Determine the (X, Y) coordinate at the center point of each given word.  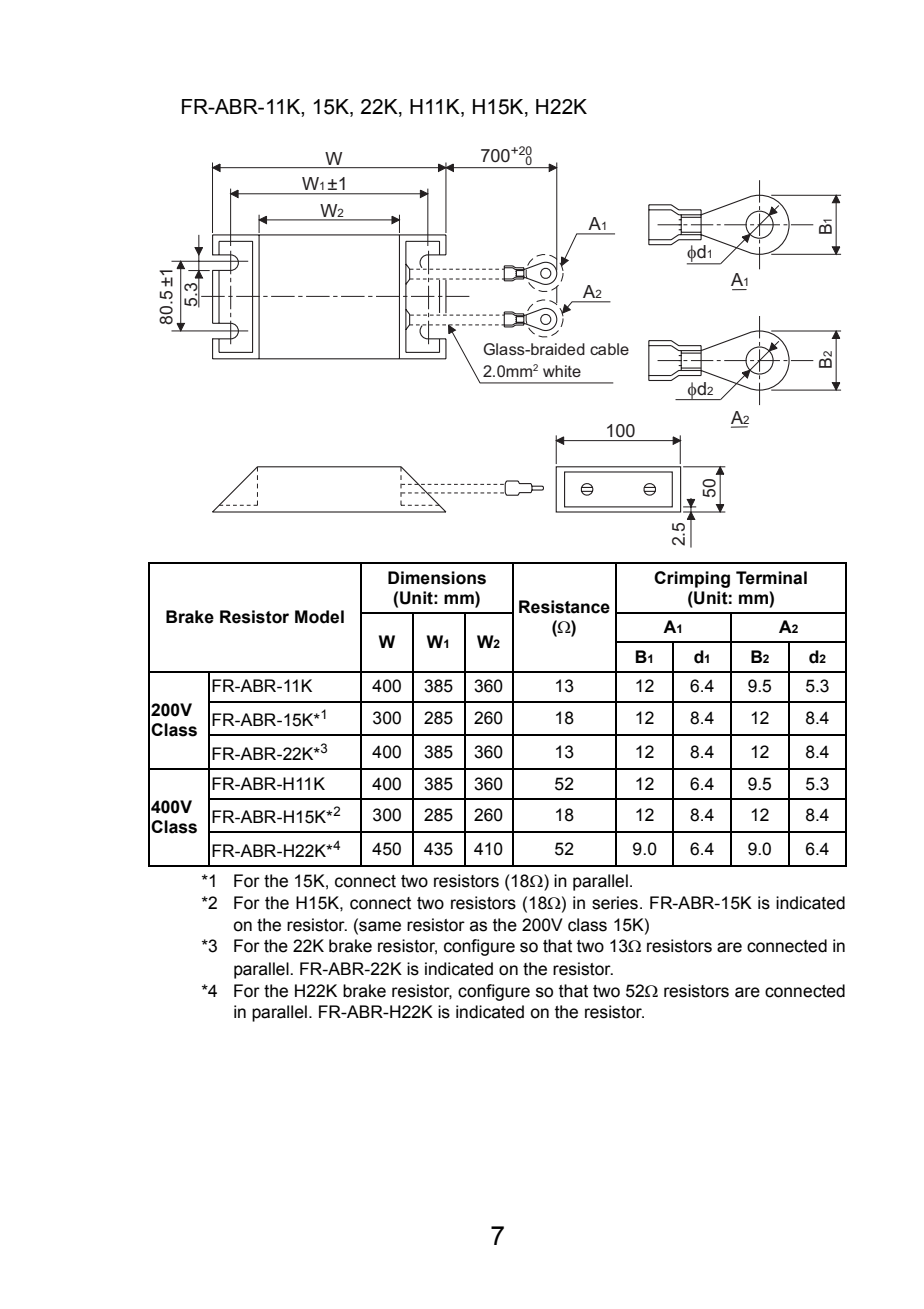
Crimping (692, 579)
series (615, 903)
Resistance (564, 607)
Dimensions (437, 578)
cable (609, 349)
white (562, 371)
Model (319, 617)
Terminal (771, 578)
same (379, 925)
